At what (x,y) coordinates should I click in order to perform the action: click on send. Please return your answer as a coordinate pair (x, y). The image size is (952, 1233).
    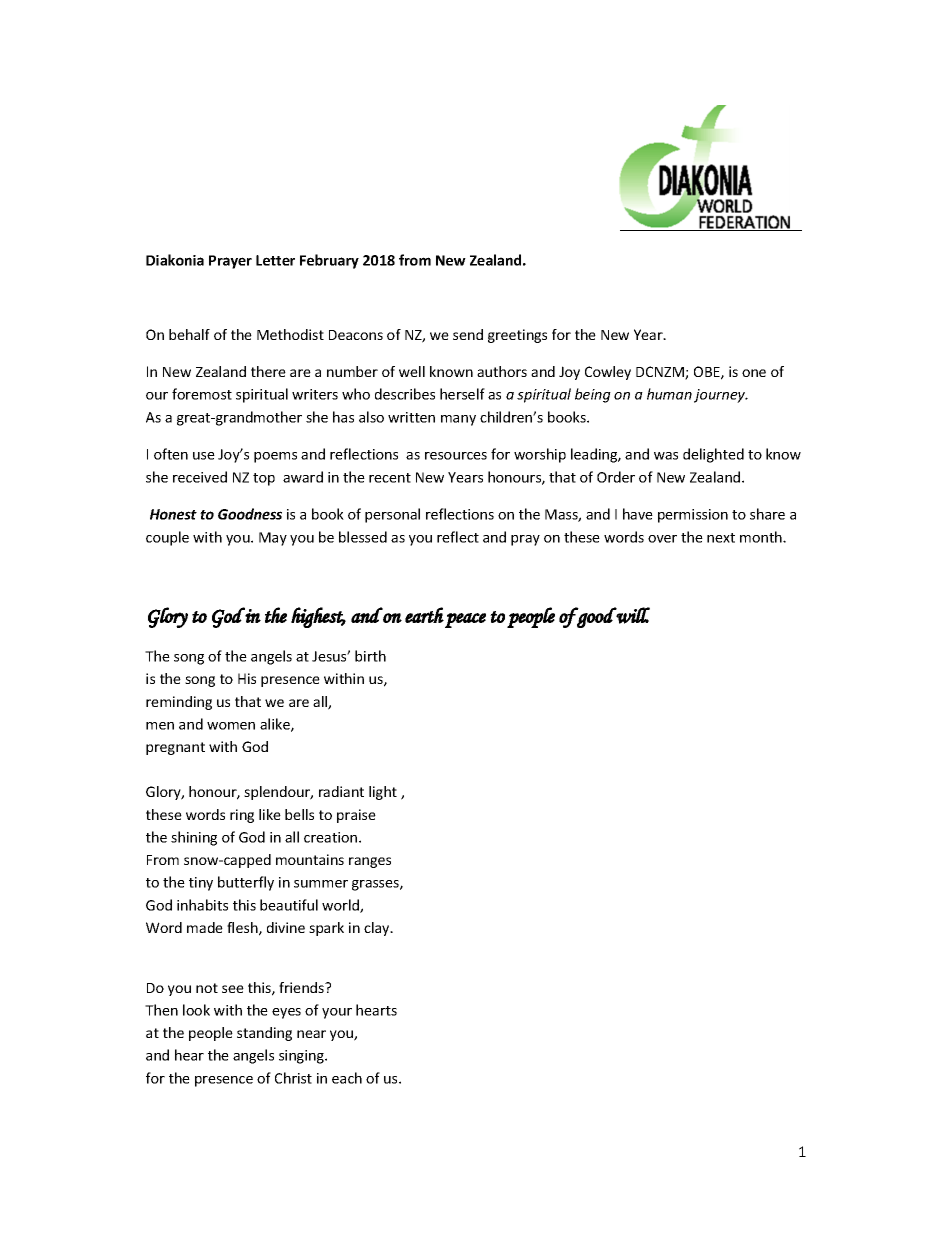
    Looking at the image, I should click on (468, 334).
